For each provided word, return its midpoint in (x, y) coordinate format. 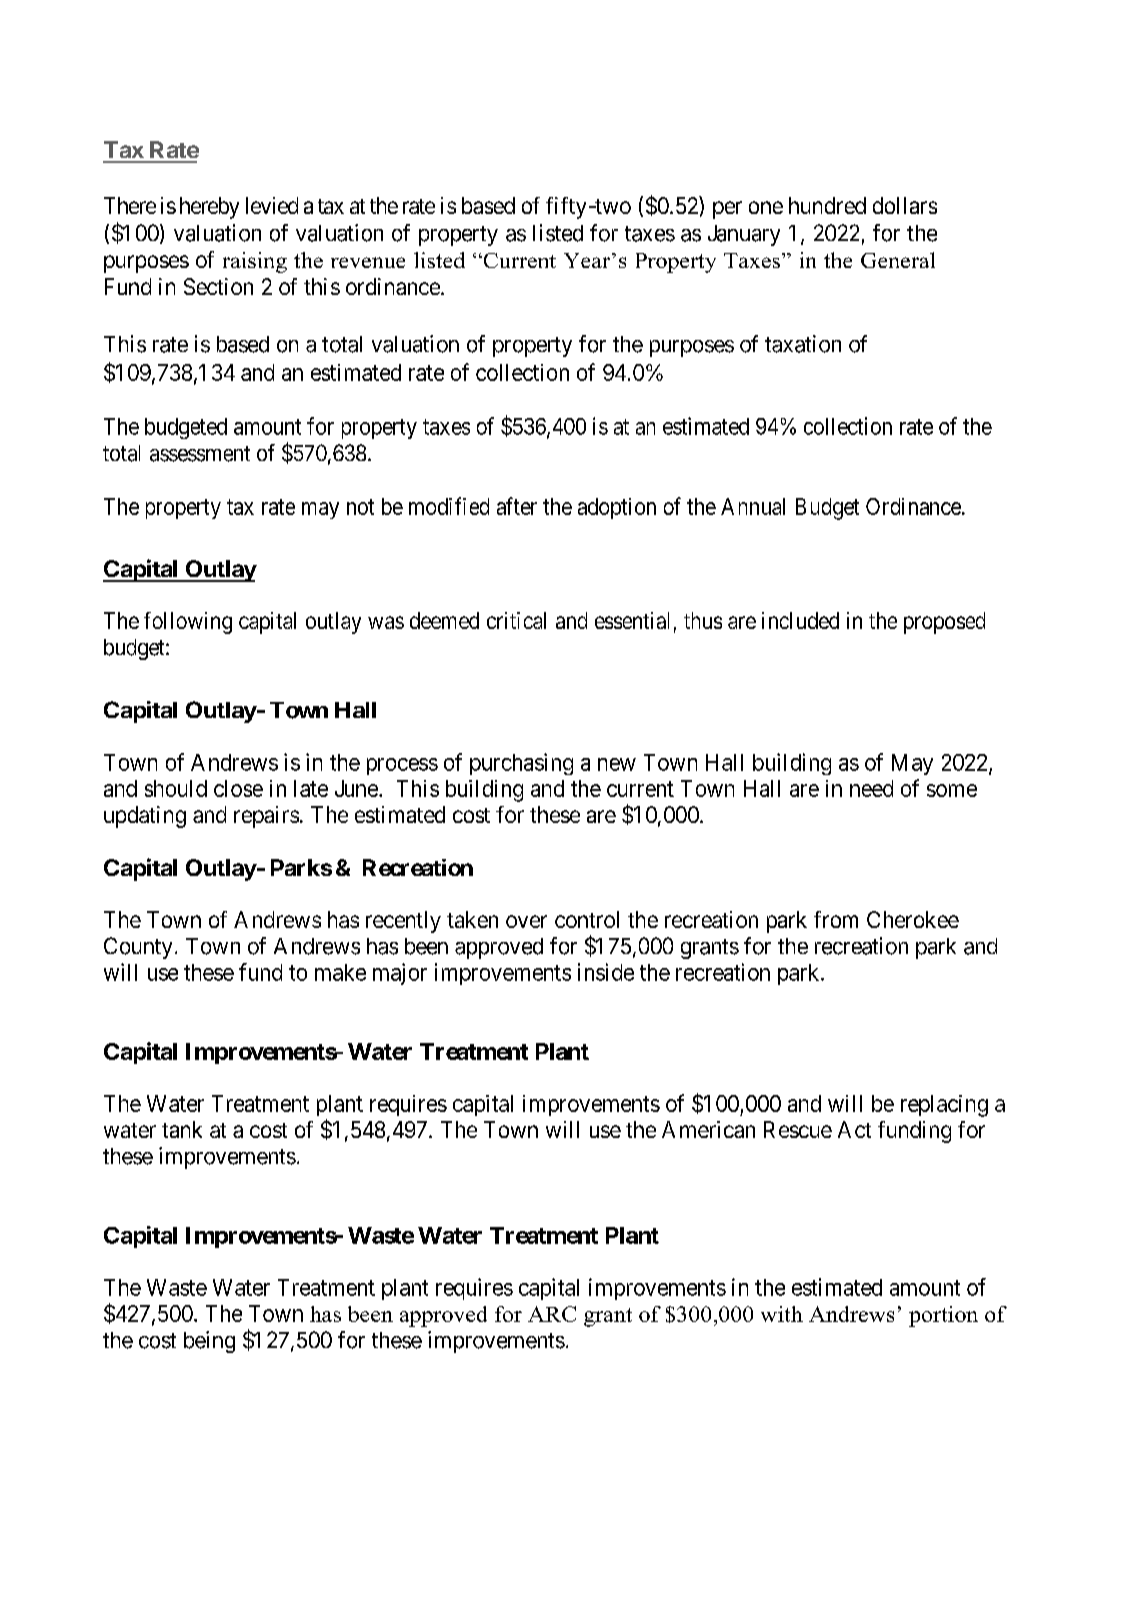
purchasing (521, 764)
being (209, 1342)
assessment (200, 454)
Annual (753, 506)
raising (255, 262)
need (871, 788)
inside (606, 972)
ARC (552, 1314)
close (238, 788)
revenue (368, 262)
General (898, 260)
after (517, 506)
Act (854, 1129)
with (782, 1314)
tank (182, 1129)
